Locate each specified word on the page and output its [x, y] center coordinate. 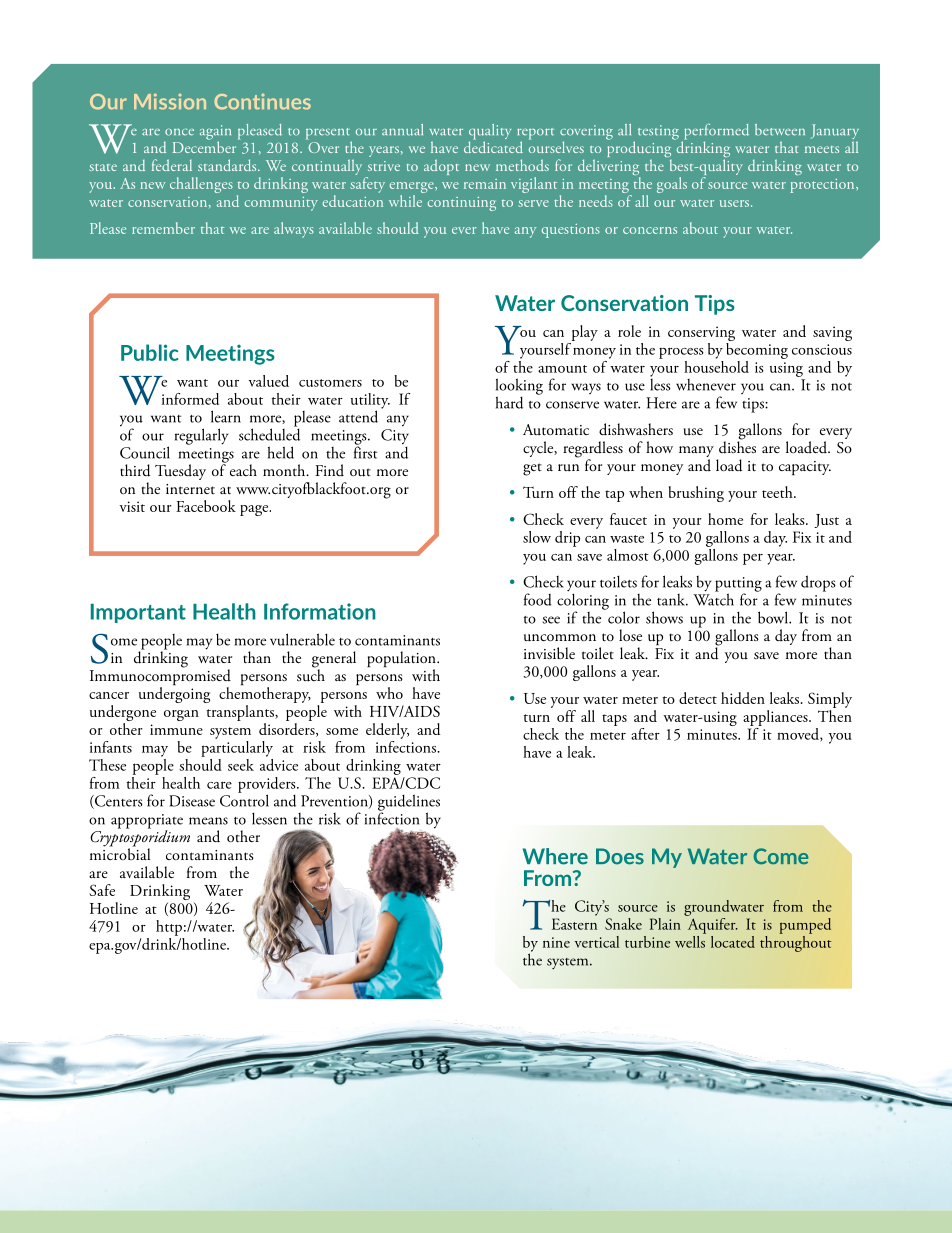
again [215, 133]
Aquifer [711, 924]
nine [556, 942]
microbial [120, 853]
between [780, 130]
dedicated [493, 146]
